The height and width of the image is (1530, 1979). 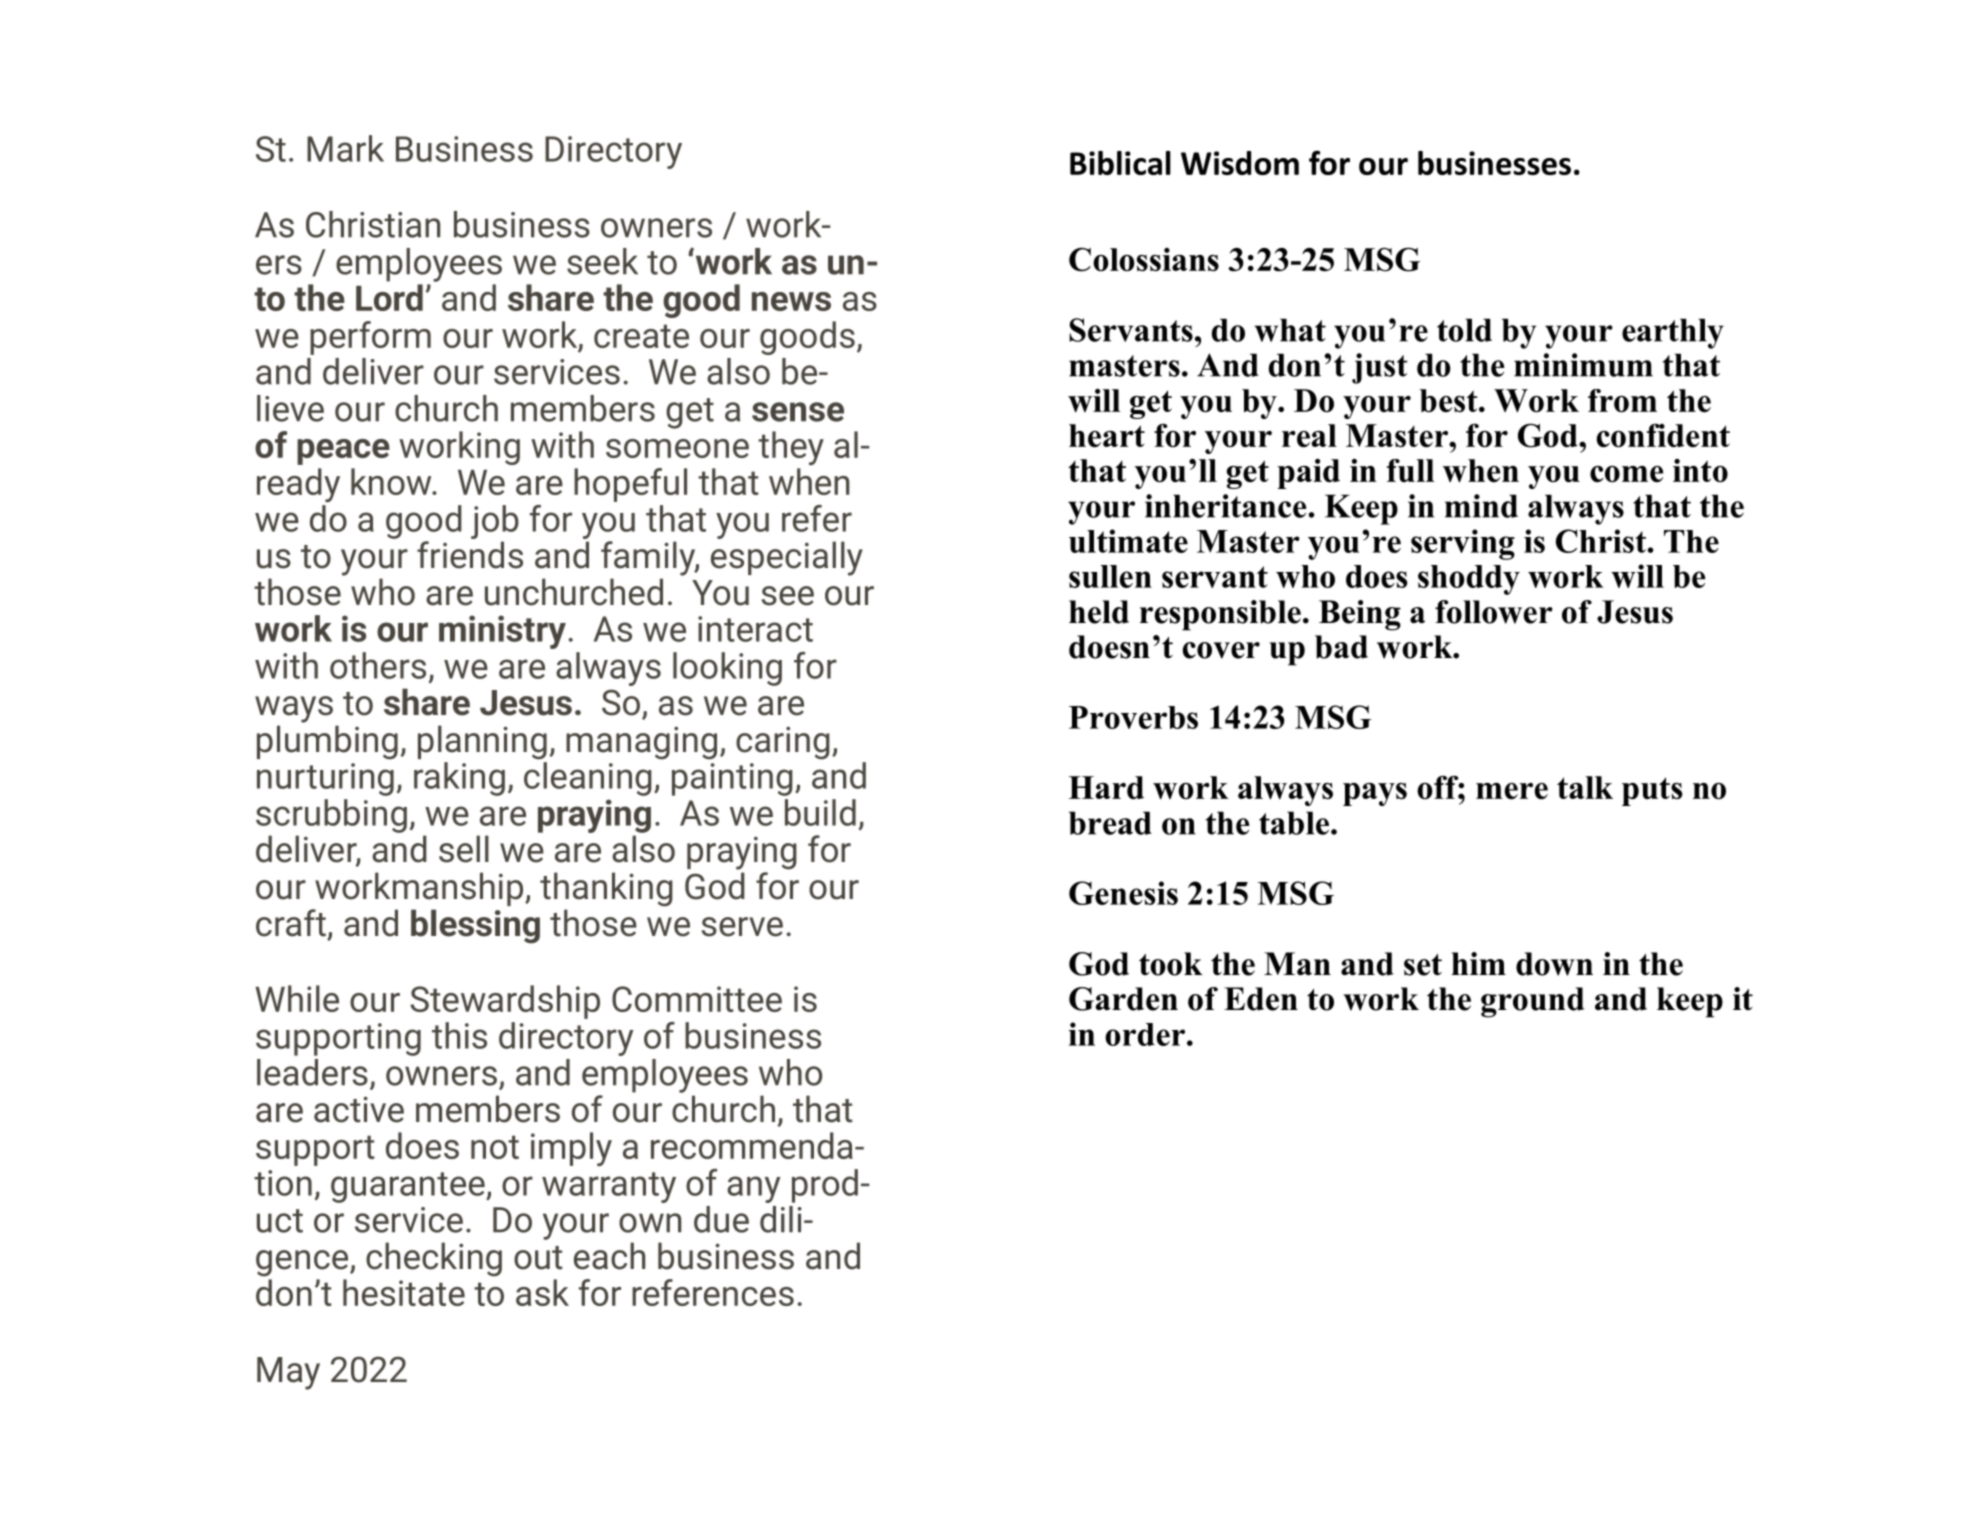 I want to click on mere, so click(x=1512, y=791).
